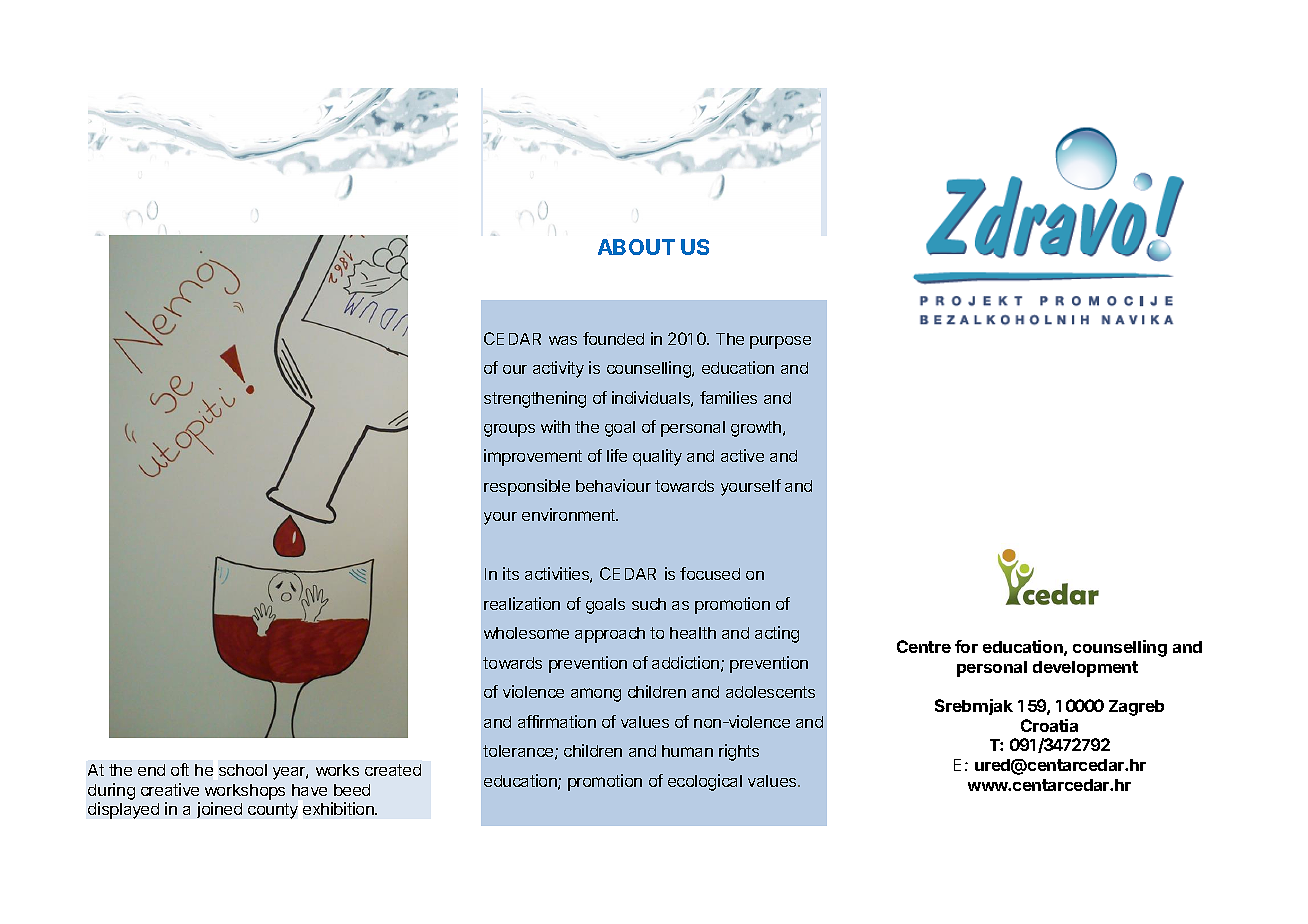 This screenshot has width=1308, height=924. I want to click on strengthening, so click(535, 399).
